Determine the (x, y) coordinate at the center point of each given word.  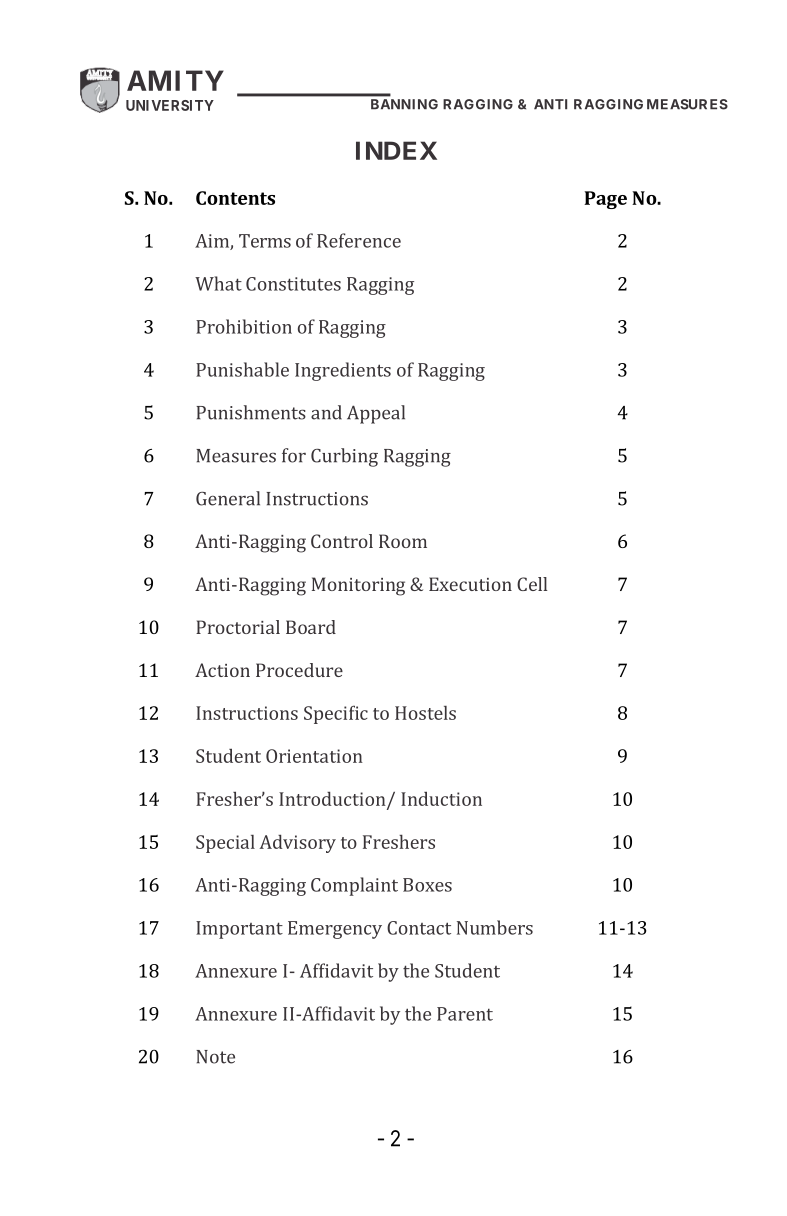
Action (222, 670)
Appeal (376, 414)
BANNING (404, 104)
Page (605, 200)
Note (215, 1057)
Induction (441, 798)
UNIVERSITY (170, 105)
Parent (465, 1014)
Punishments (251, 412)
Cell (532, 584)
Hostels (425, 713)
